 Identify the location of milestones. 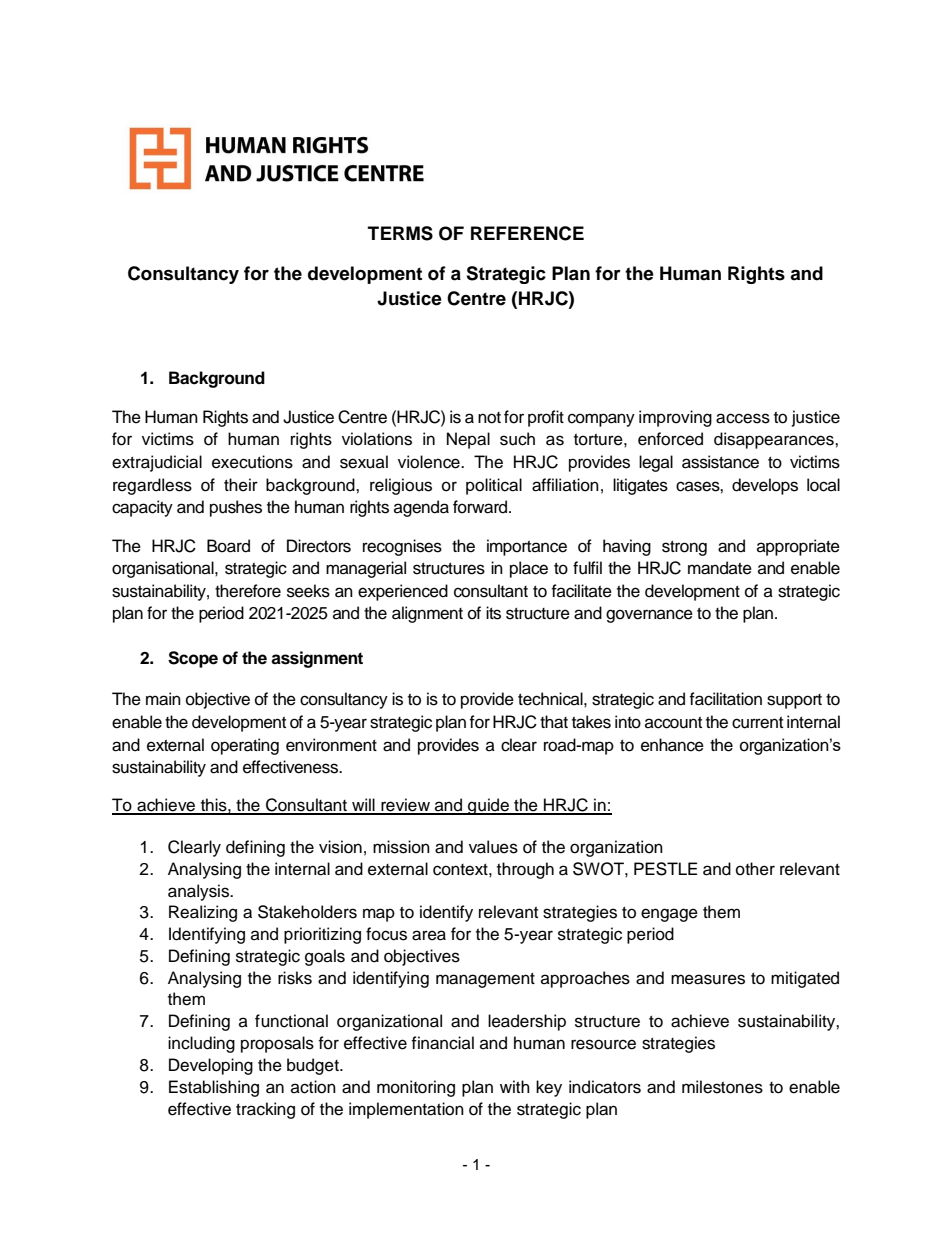
(722, 1087).
